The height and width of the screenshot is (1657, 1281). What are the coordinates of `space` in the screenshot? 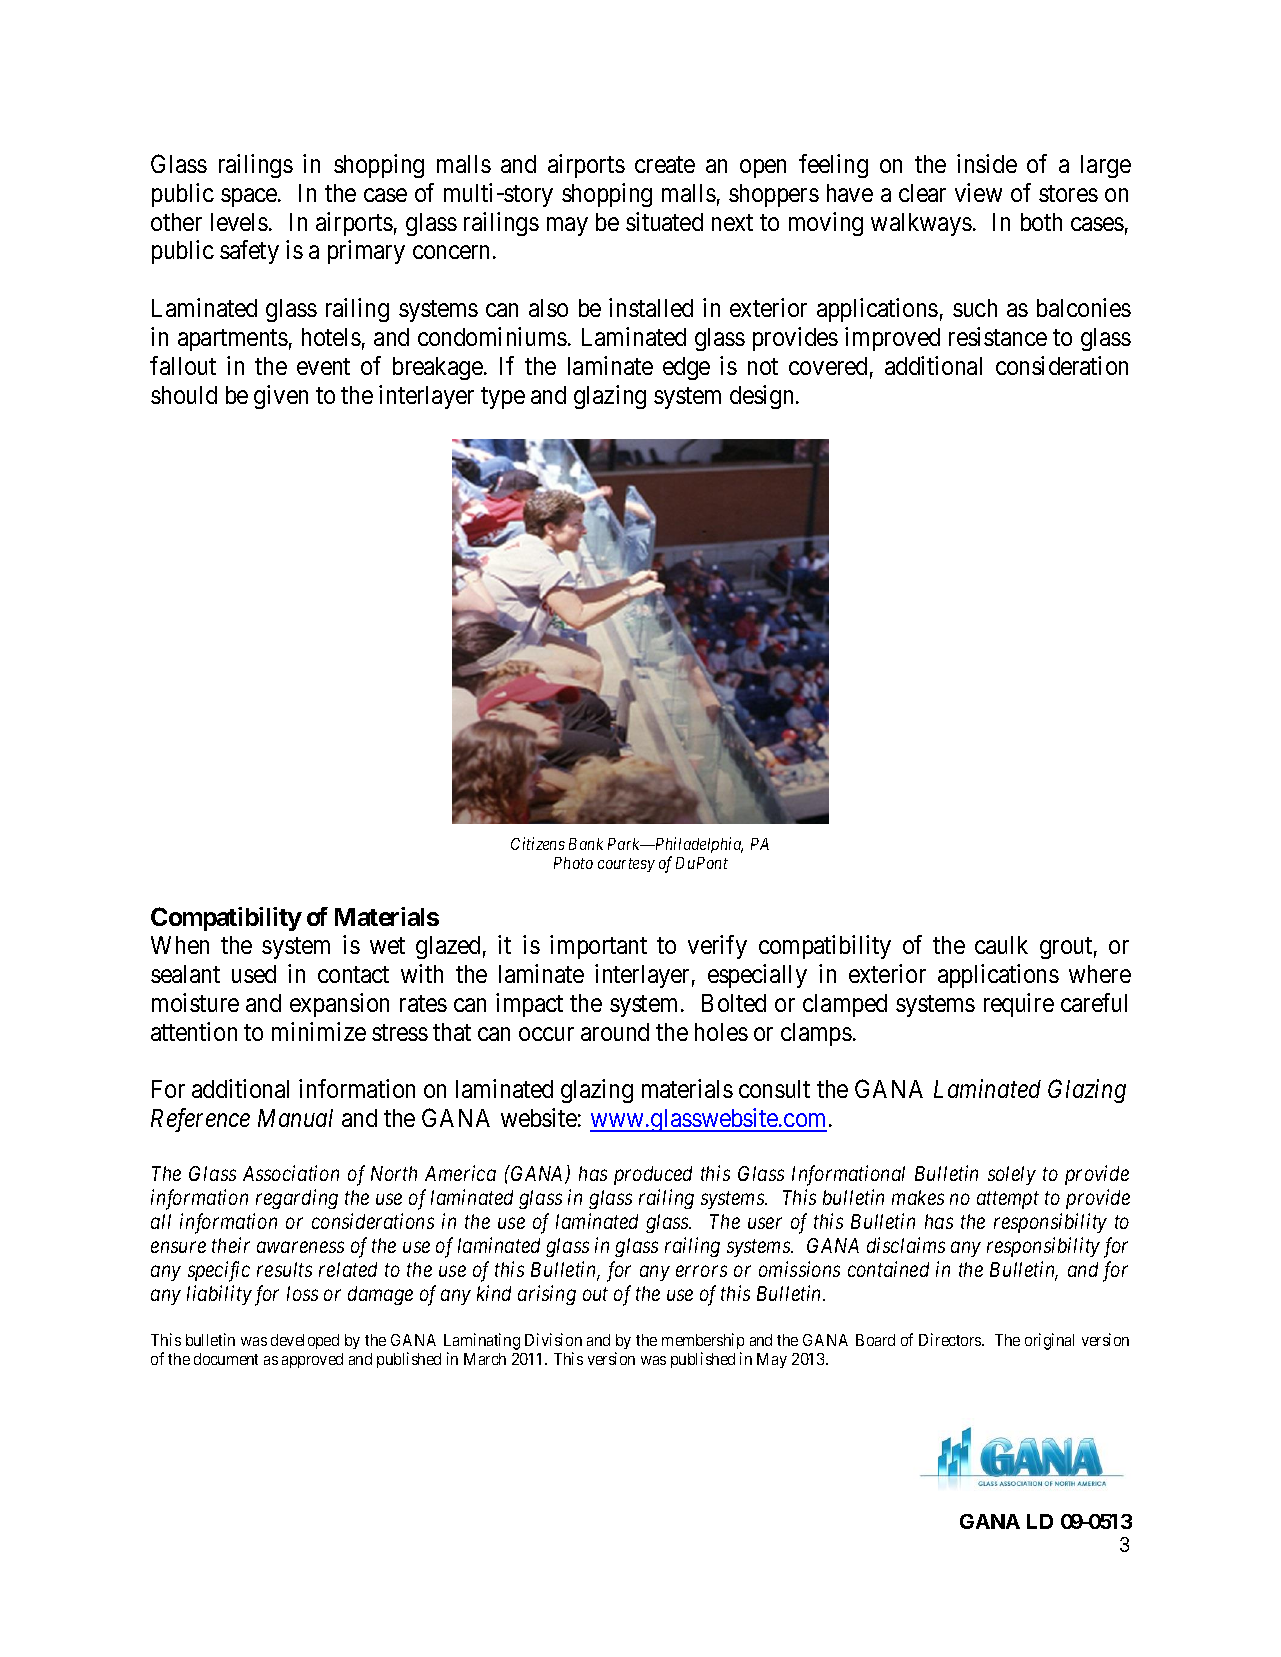 It's located at (249, 197).
